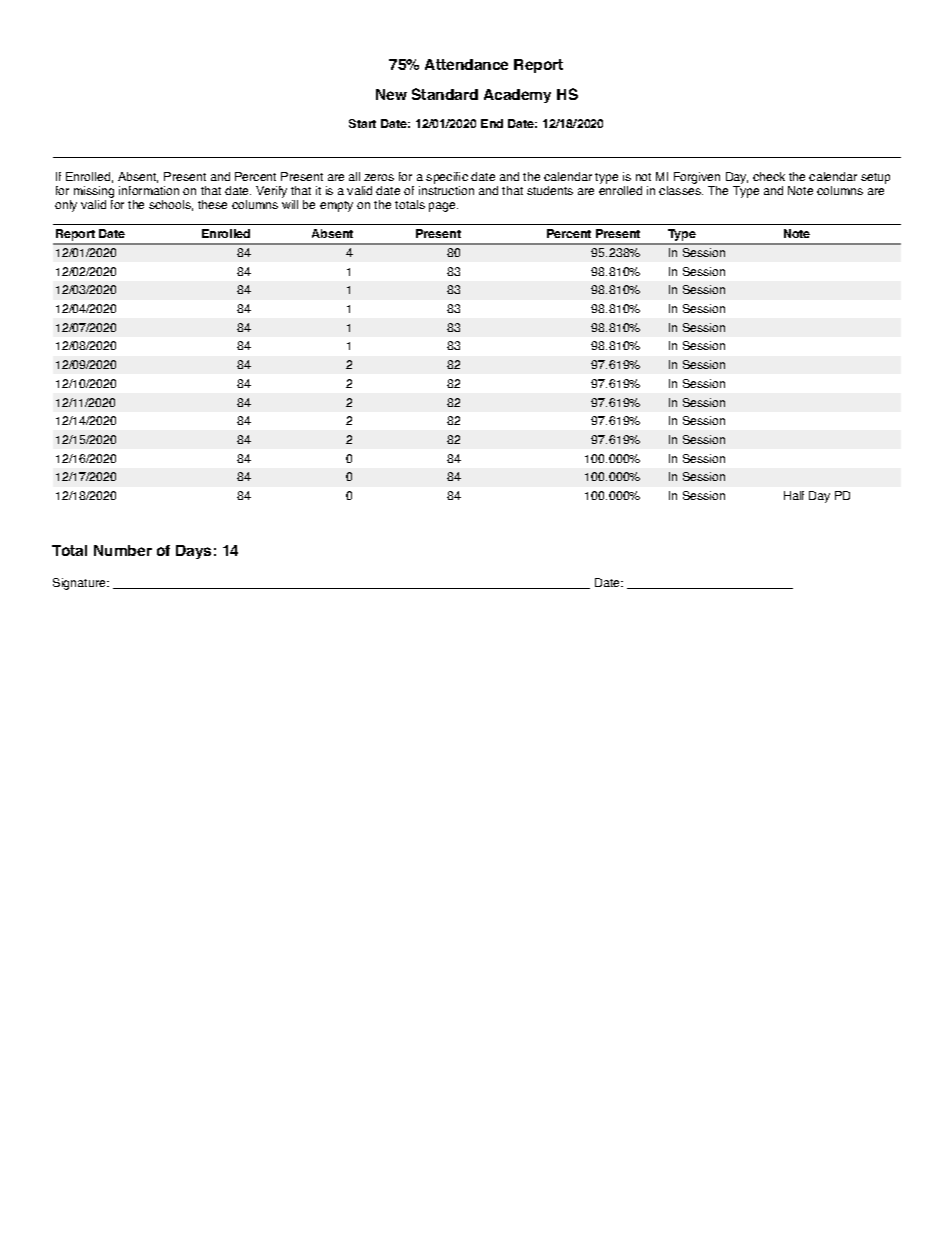 The width and height of the screenshot is (952, 1233). Describe the element at coordinates (336, 206) in the screenshot. I see `empty` at that location.
